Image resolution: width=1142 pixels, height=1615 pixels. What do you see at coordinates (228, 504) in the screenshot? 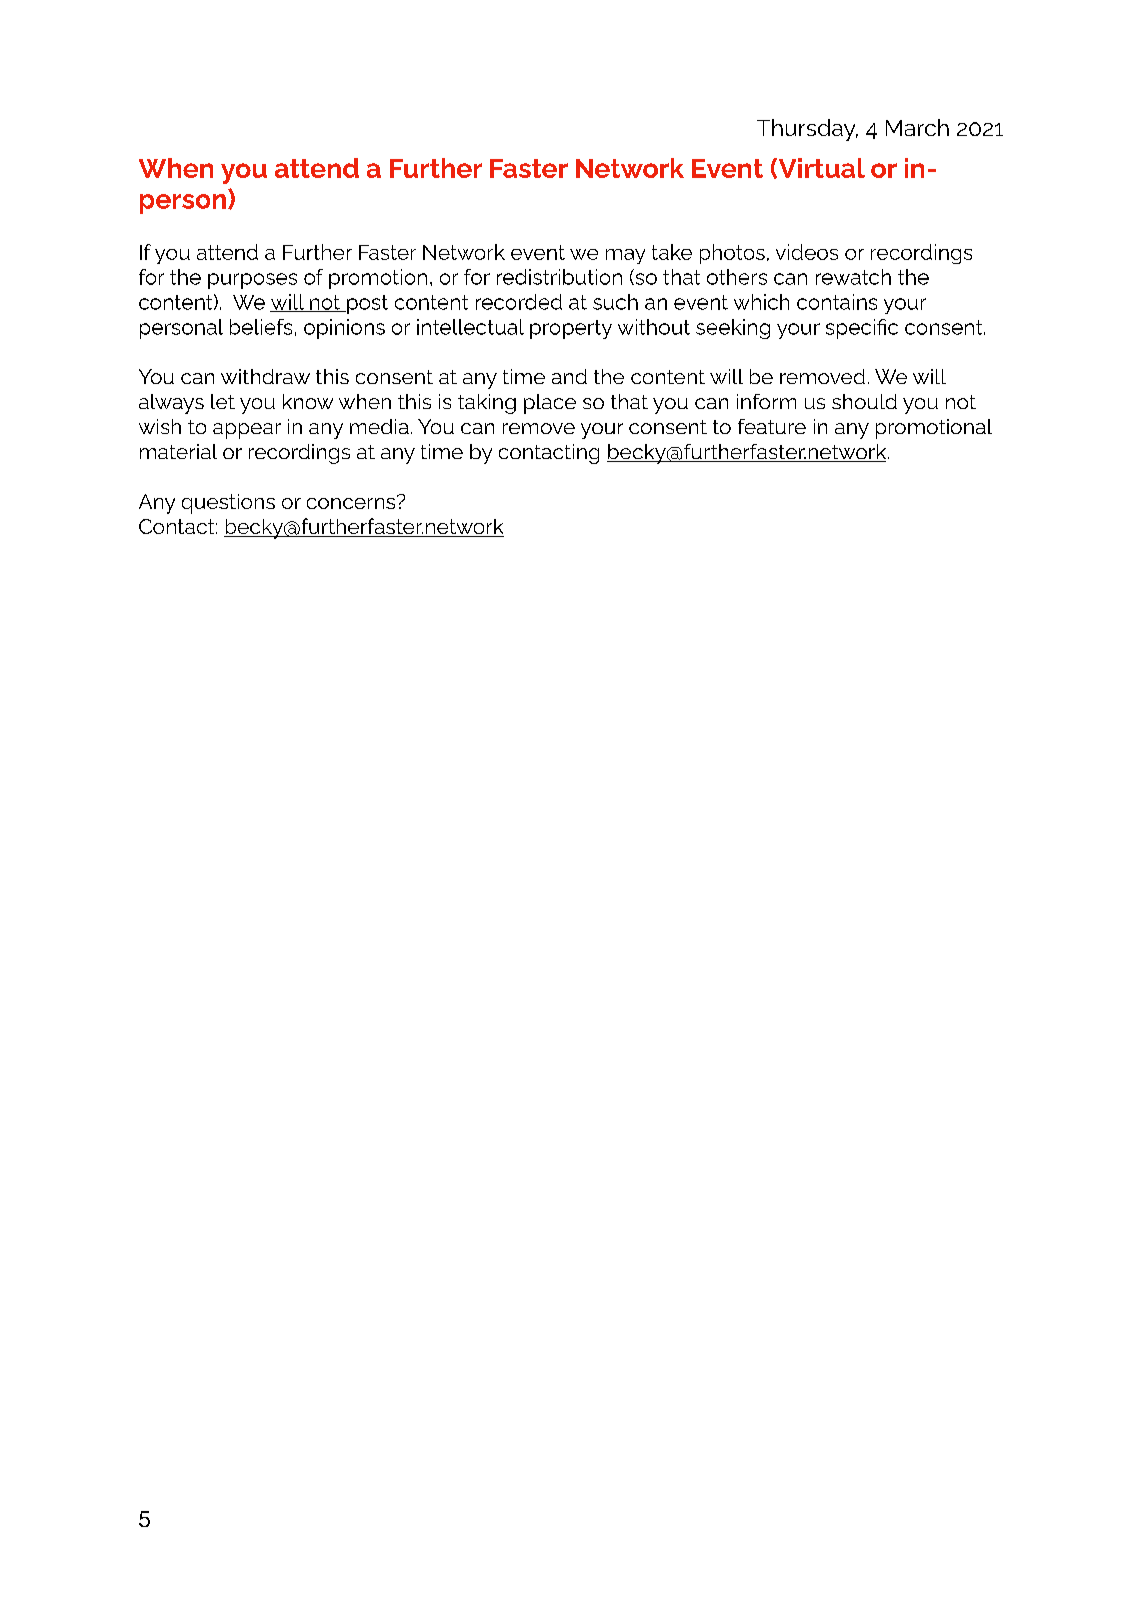
I see `questions` at bounding box center [228, 504].
